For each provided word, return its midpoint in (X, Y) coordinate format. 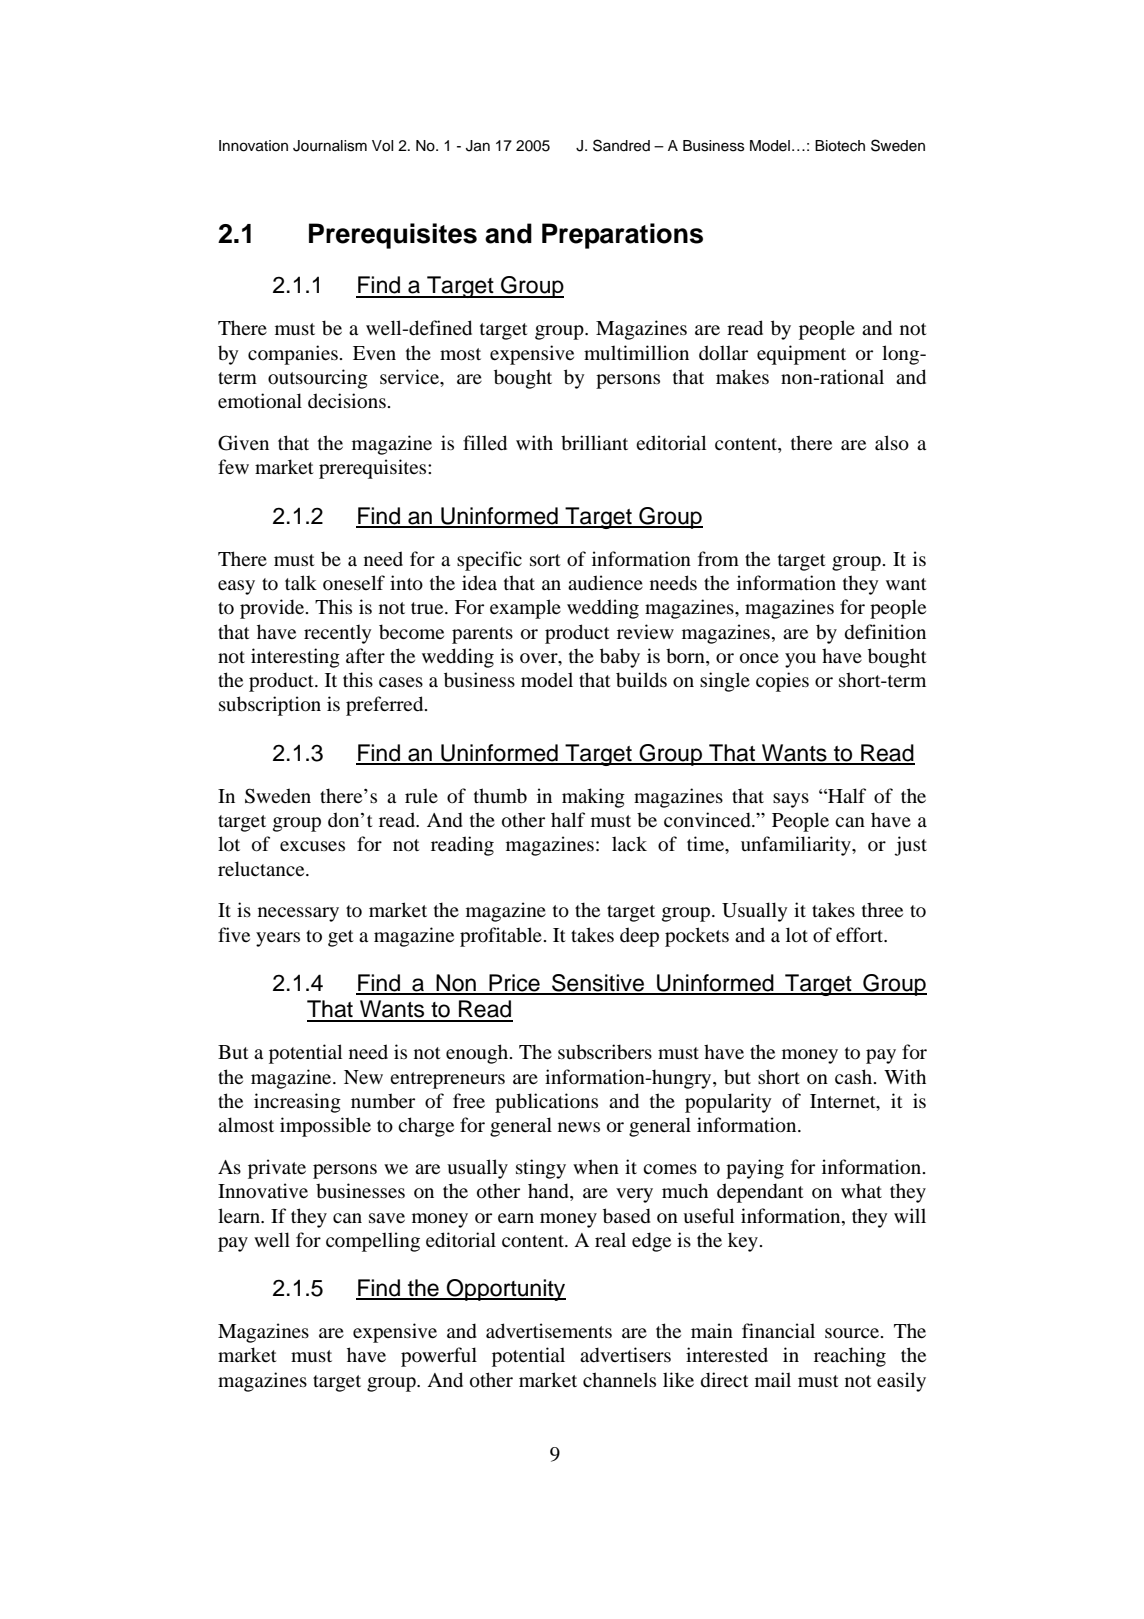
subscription (270, 706)
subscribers (605, 1052)
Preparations (622, 236)
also (892, 443)
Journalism (330, 146)
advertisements (549, 1331)
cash (855, 1076)
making (593, 798)
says (791, 800)
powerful (439, 1357)
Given (243, 443)
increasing (297, 1103)
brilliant (594, 442)
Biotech (840, 146)
